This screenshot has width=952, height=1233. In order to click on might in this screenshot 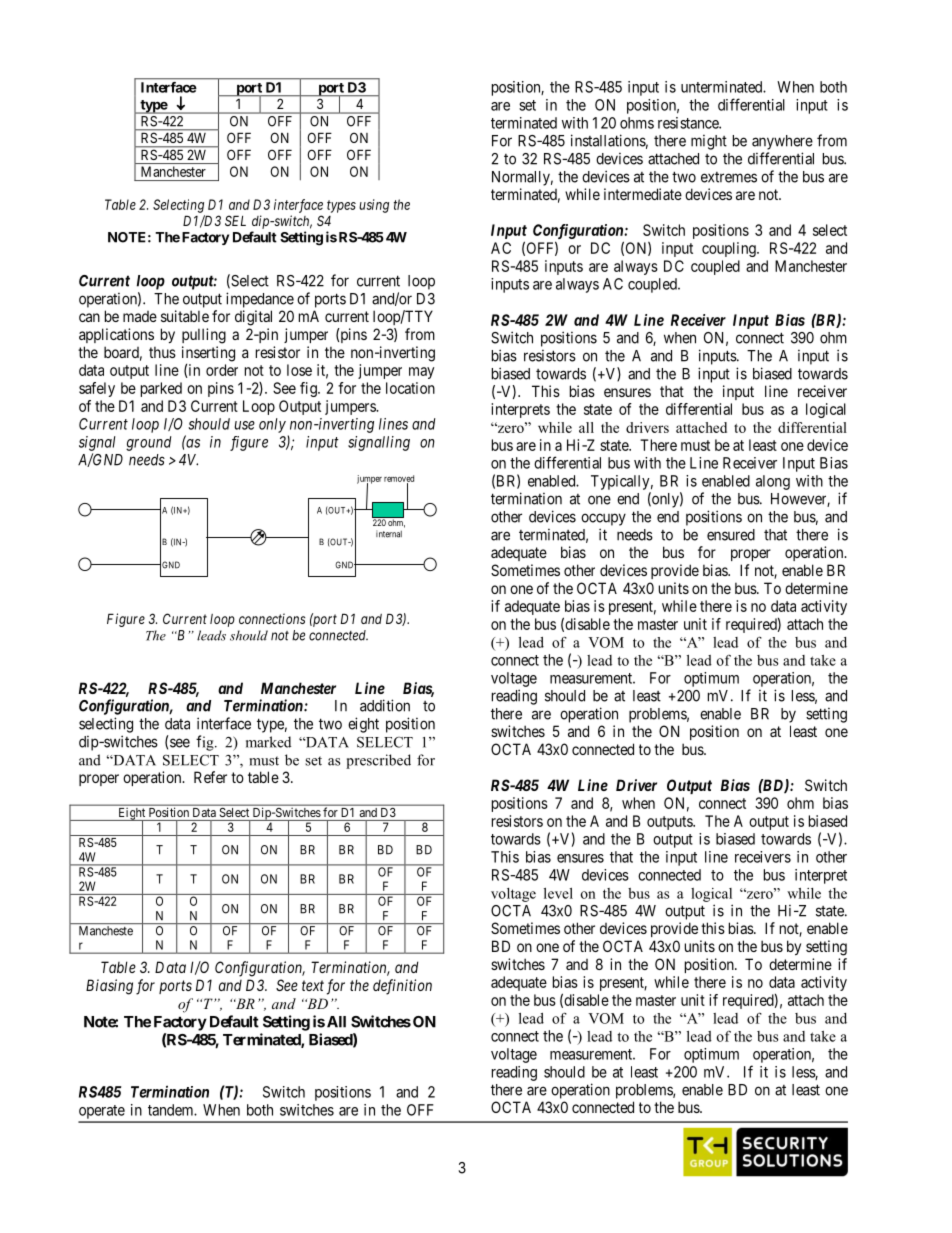, I will do `click(709, 142)`.
